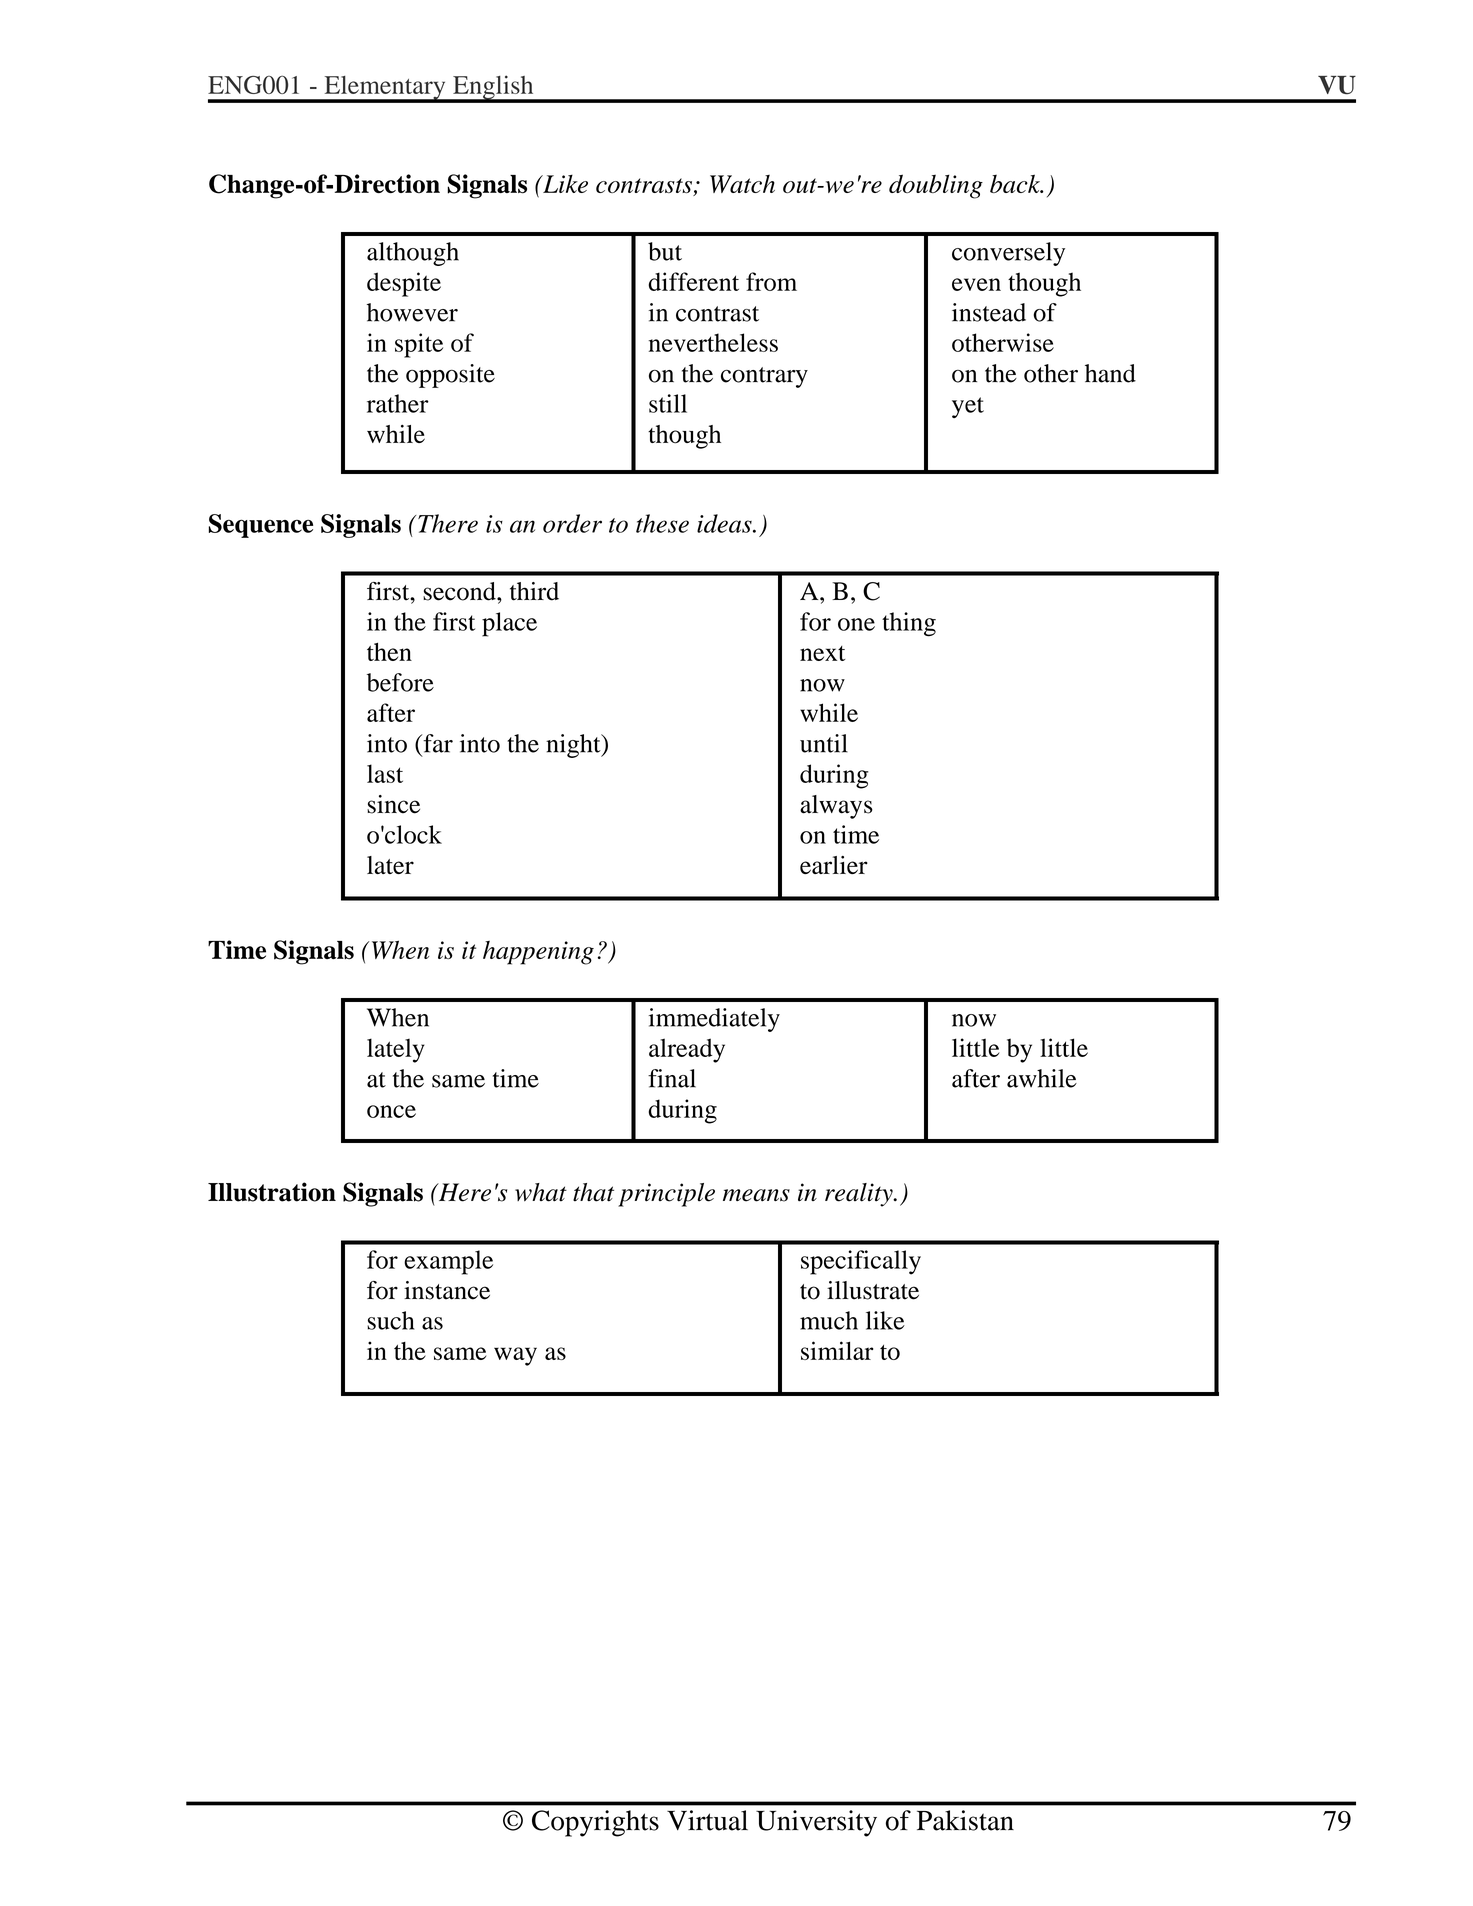 The height and width of the document is (1906, 1473). I want to click on Pakistan, so click(965, 1820).
